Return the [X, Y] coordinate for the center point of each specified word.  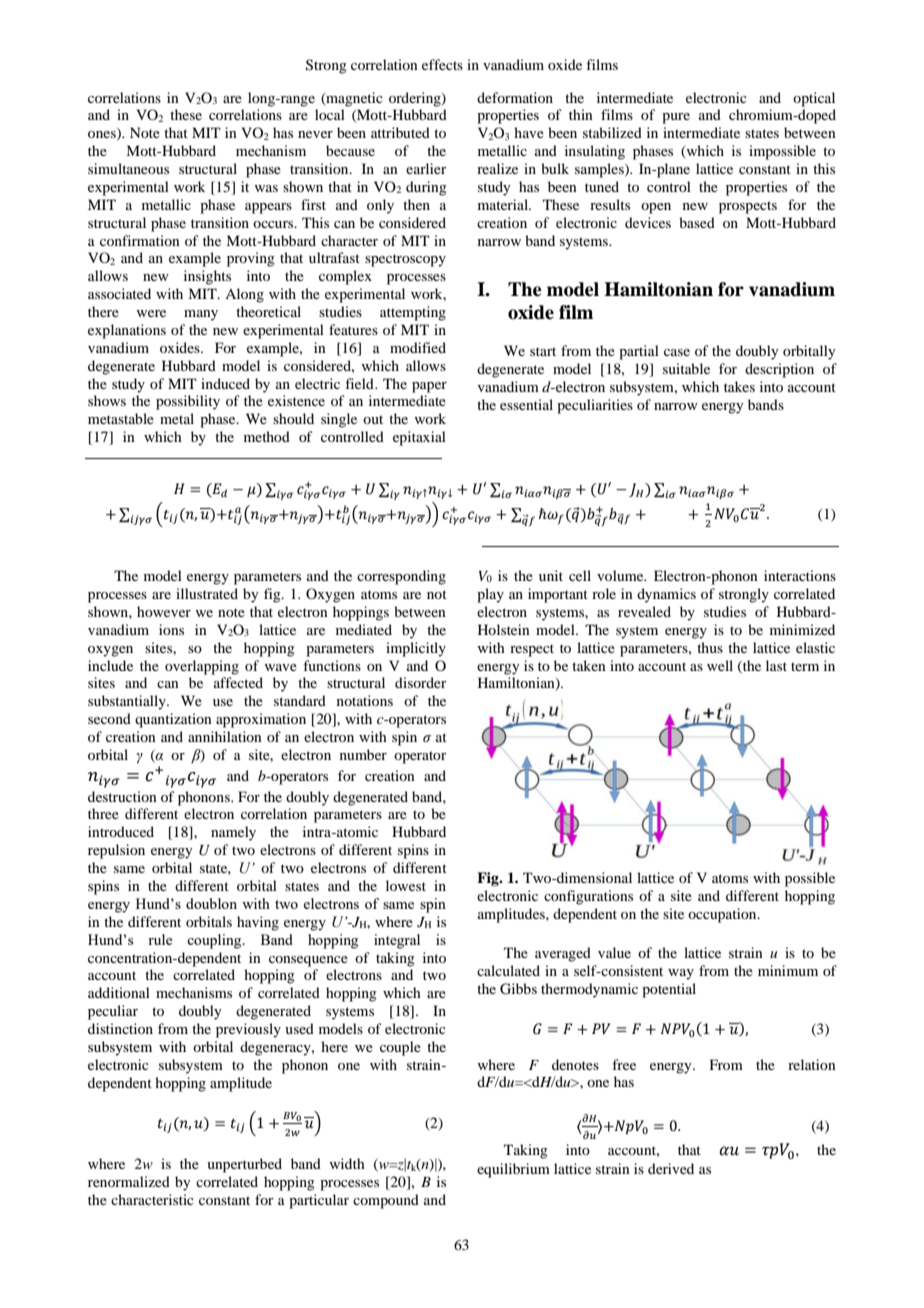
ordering [416, 99]
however [164, 611]
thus [710, 647]
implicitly [416, 649]
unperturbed [244, 1165]
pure [676, 118]
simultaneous [128, 168]
